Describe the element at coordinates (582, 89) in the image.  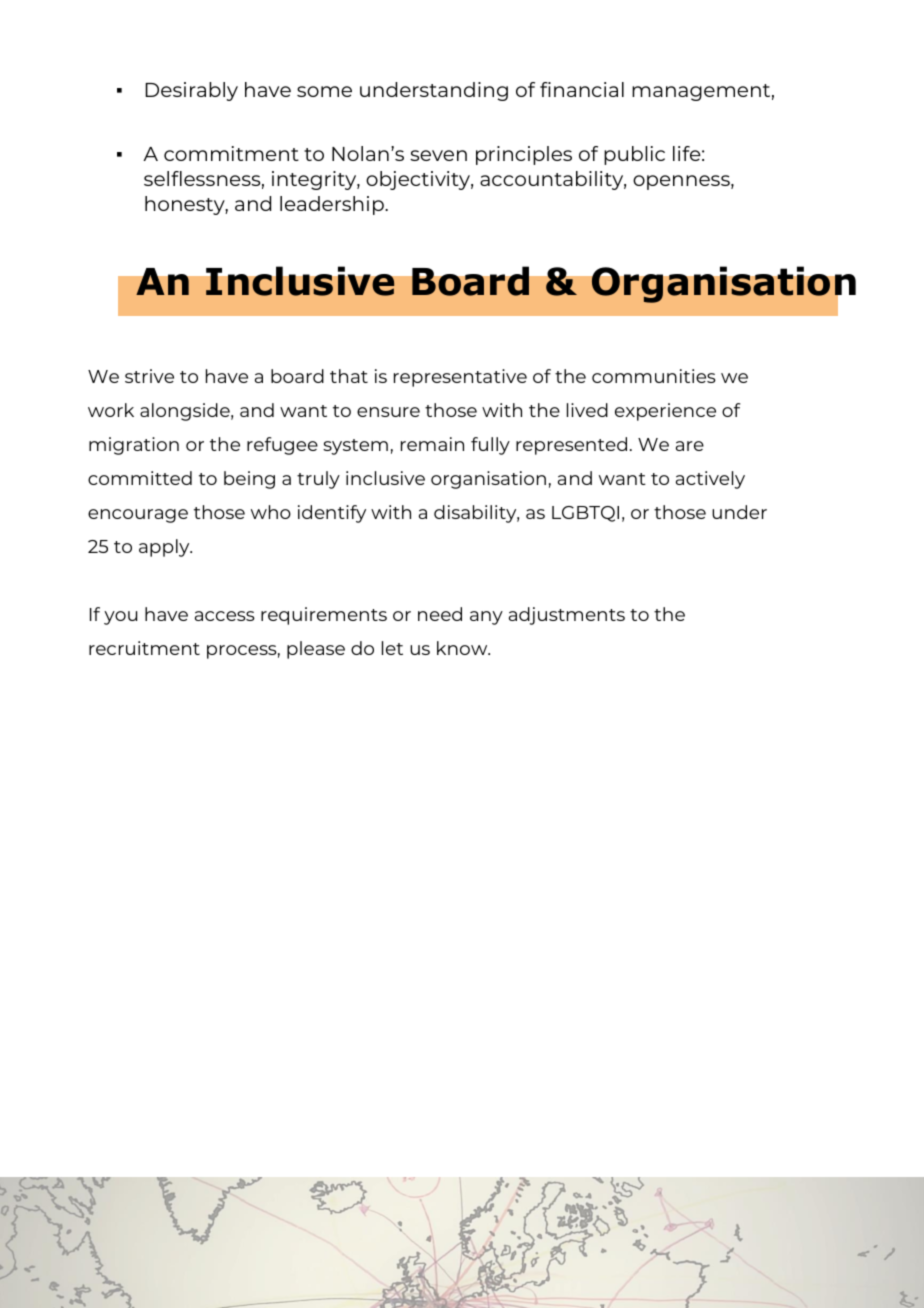
I see `financial` at that location.
